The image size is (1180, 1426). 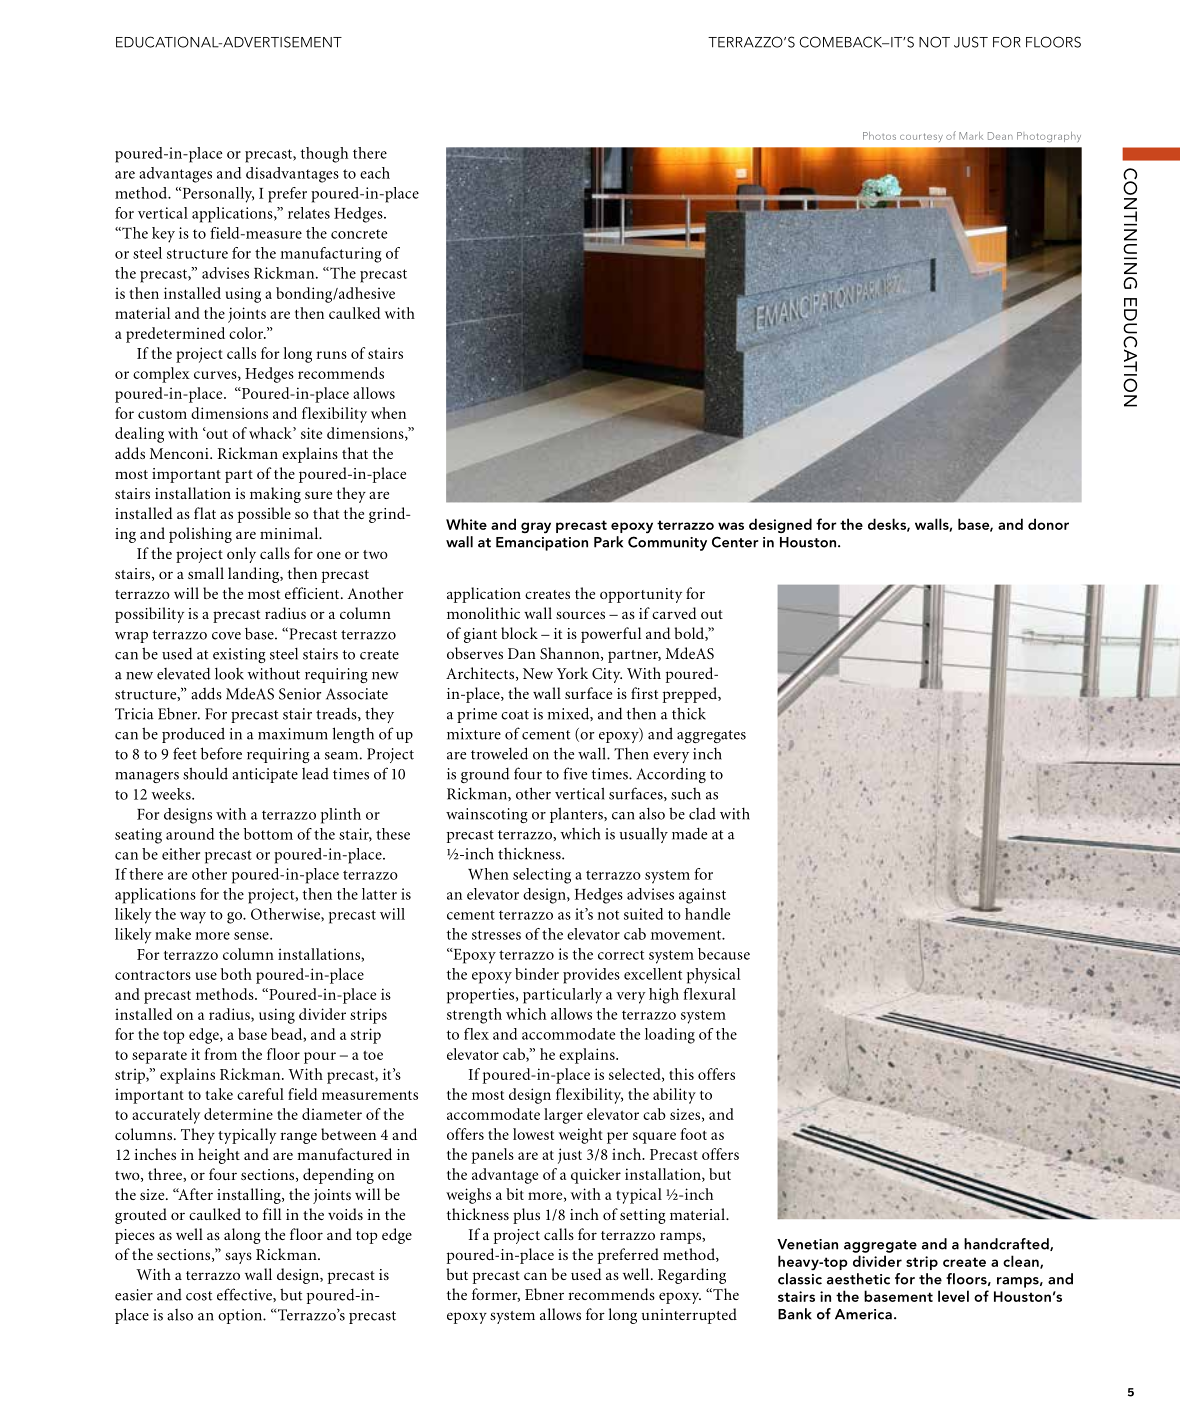 I want to click on clad, so click(x=702, y=814).
